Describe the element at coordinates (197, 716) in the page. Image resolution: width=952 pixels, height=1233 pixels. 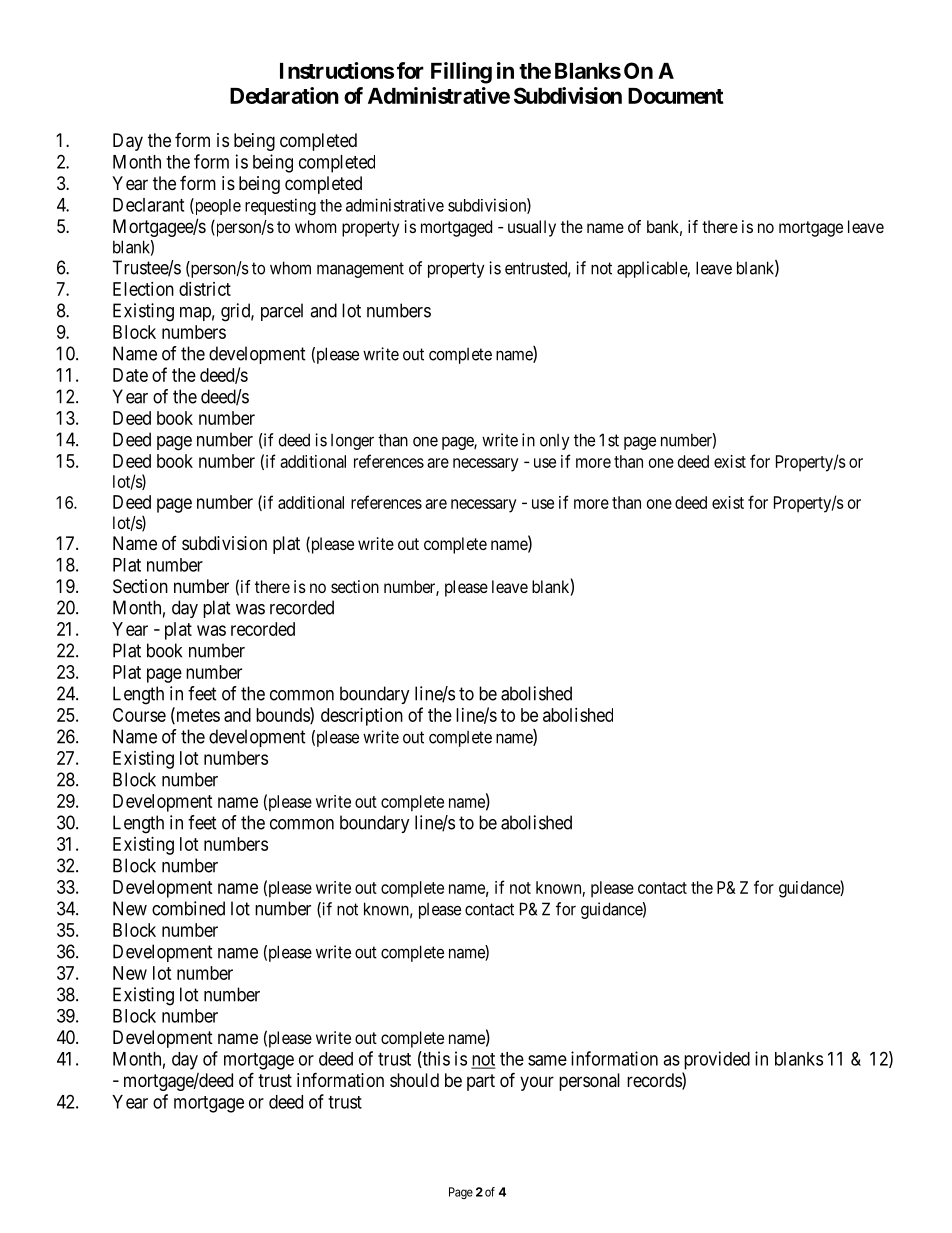
I see `metes` at that location.
